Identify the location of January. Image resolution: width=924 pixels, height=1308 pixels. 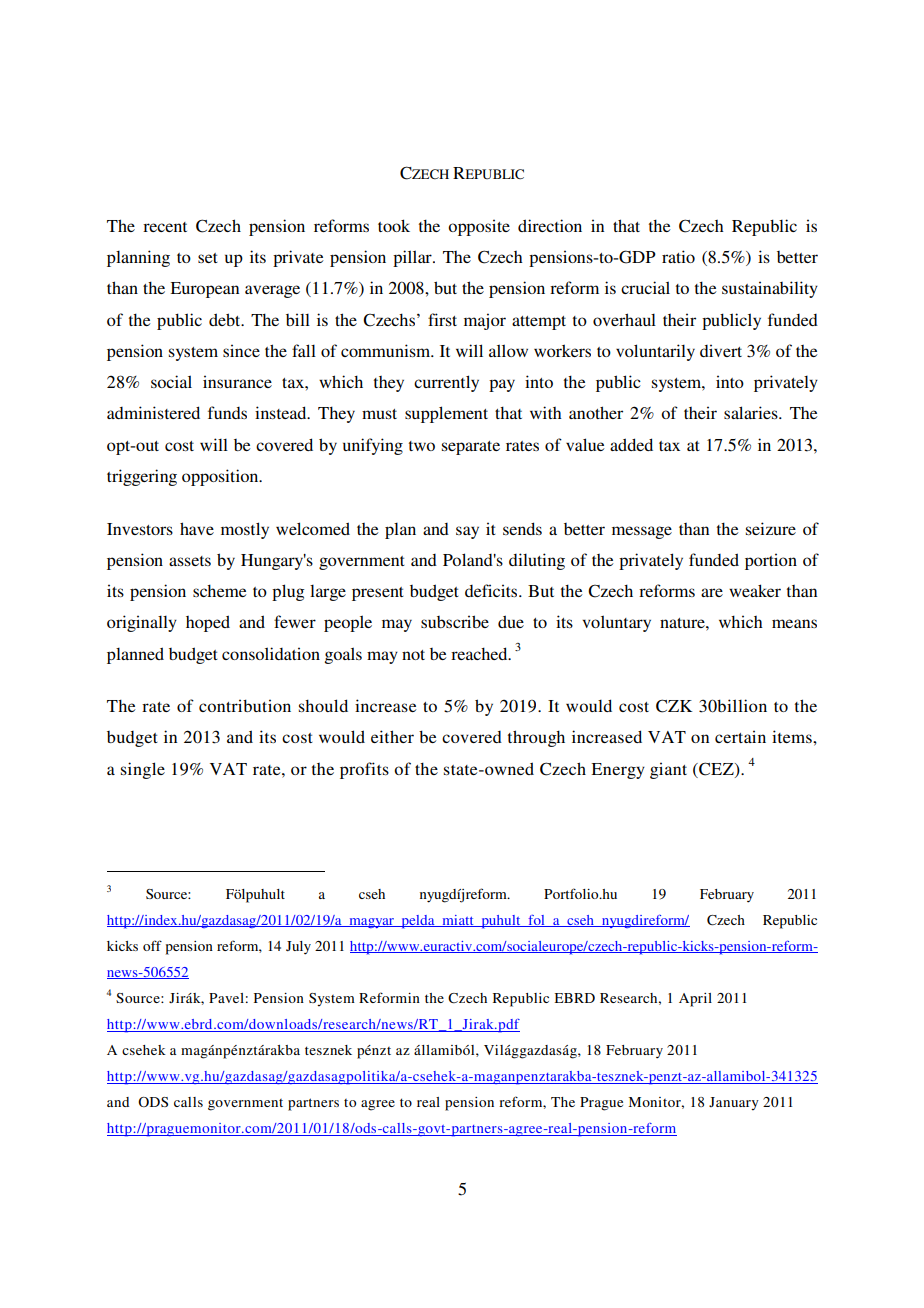
(734, 1104).
